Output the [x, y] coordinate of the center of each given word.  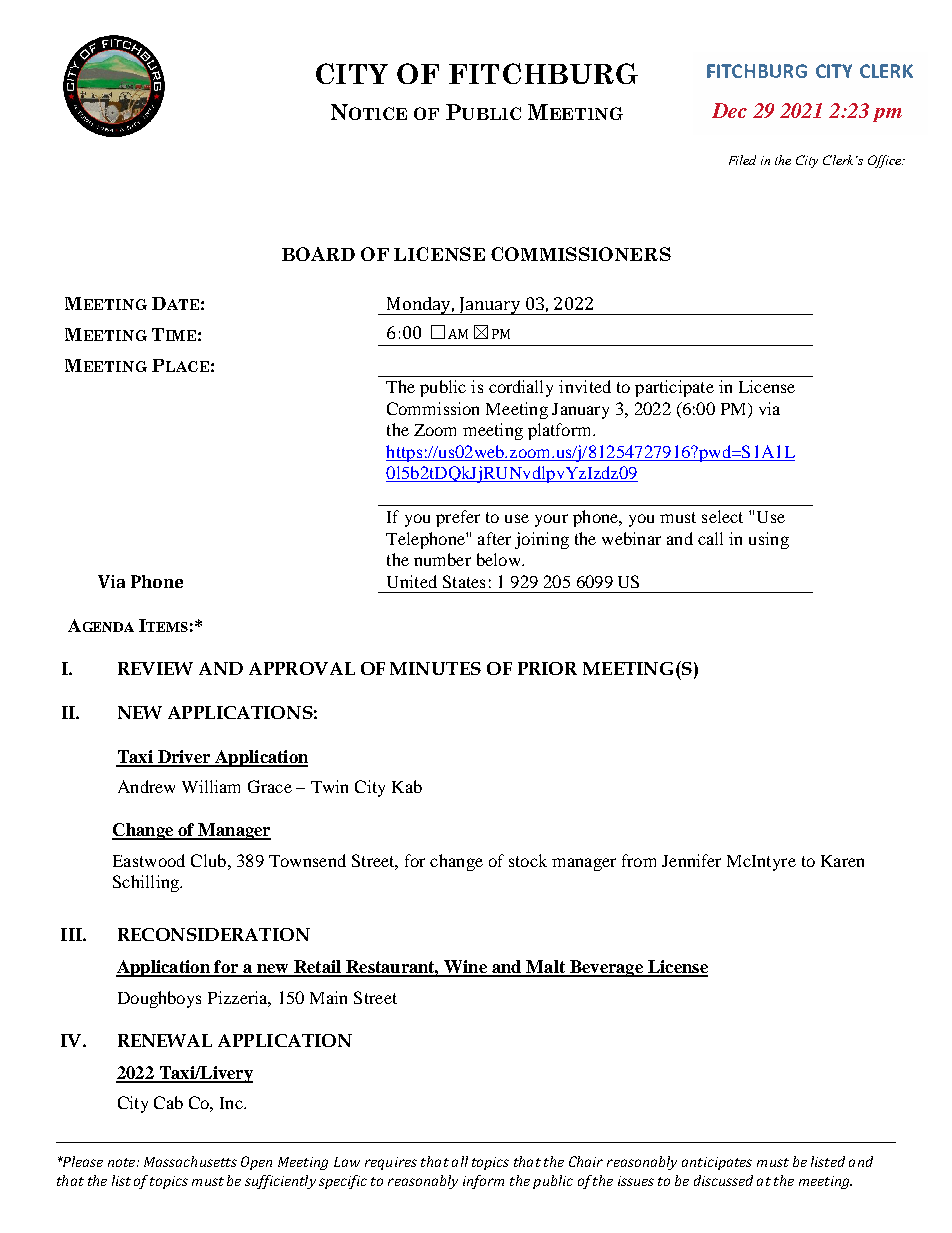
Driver [184, 758]
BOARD [318, 254]
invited [585, 386]
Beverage [606, 968]
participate [674, 388]
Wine [465, 968]
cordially [521, 388]
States [464, 581]
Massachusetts [190, 1161]
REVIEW [155, 668]
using [769, 540]
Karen [842, 861]
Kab [407, 786]
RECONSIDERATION [214, 934]
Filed [742, 160]
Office [886, 161]
